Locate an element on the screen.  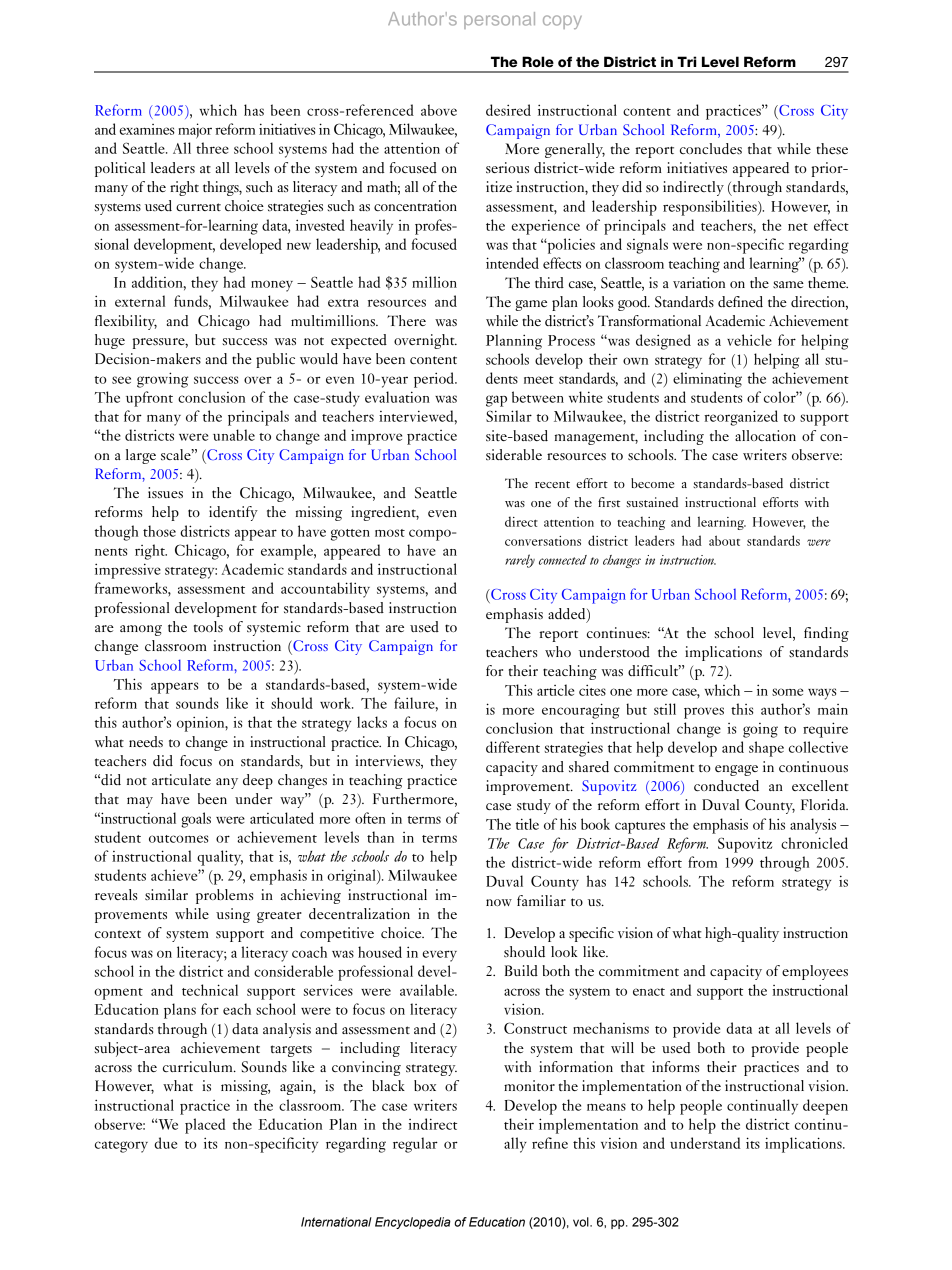
vehicle is located at coordinates (749, 340).
